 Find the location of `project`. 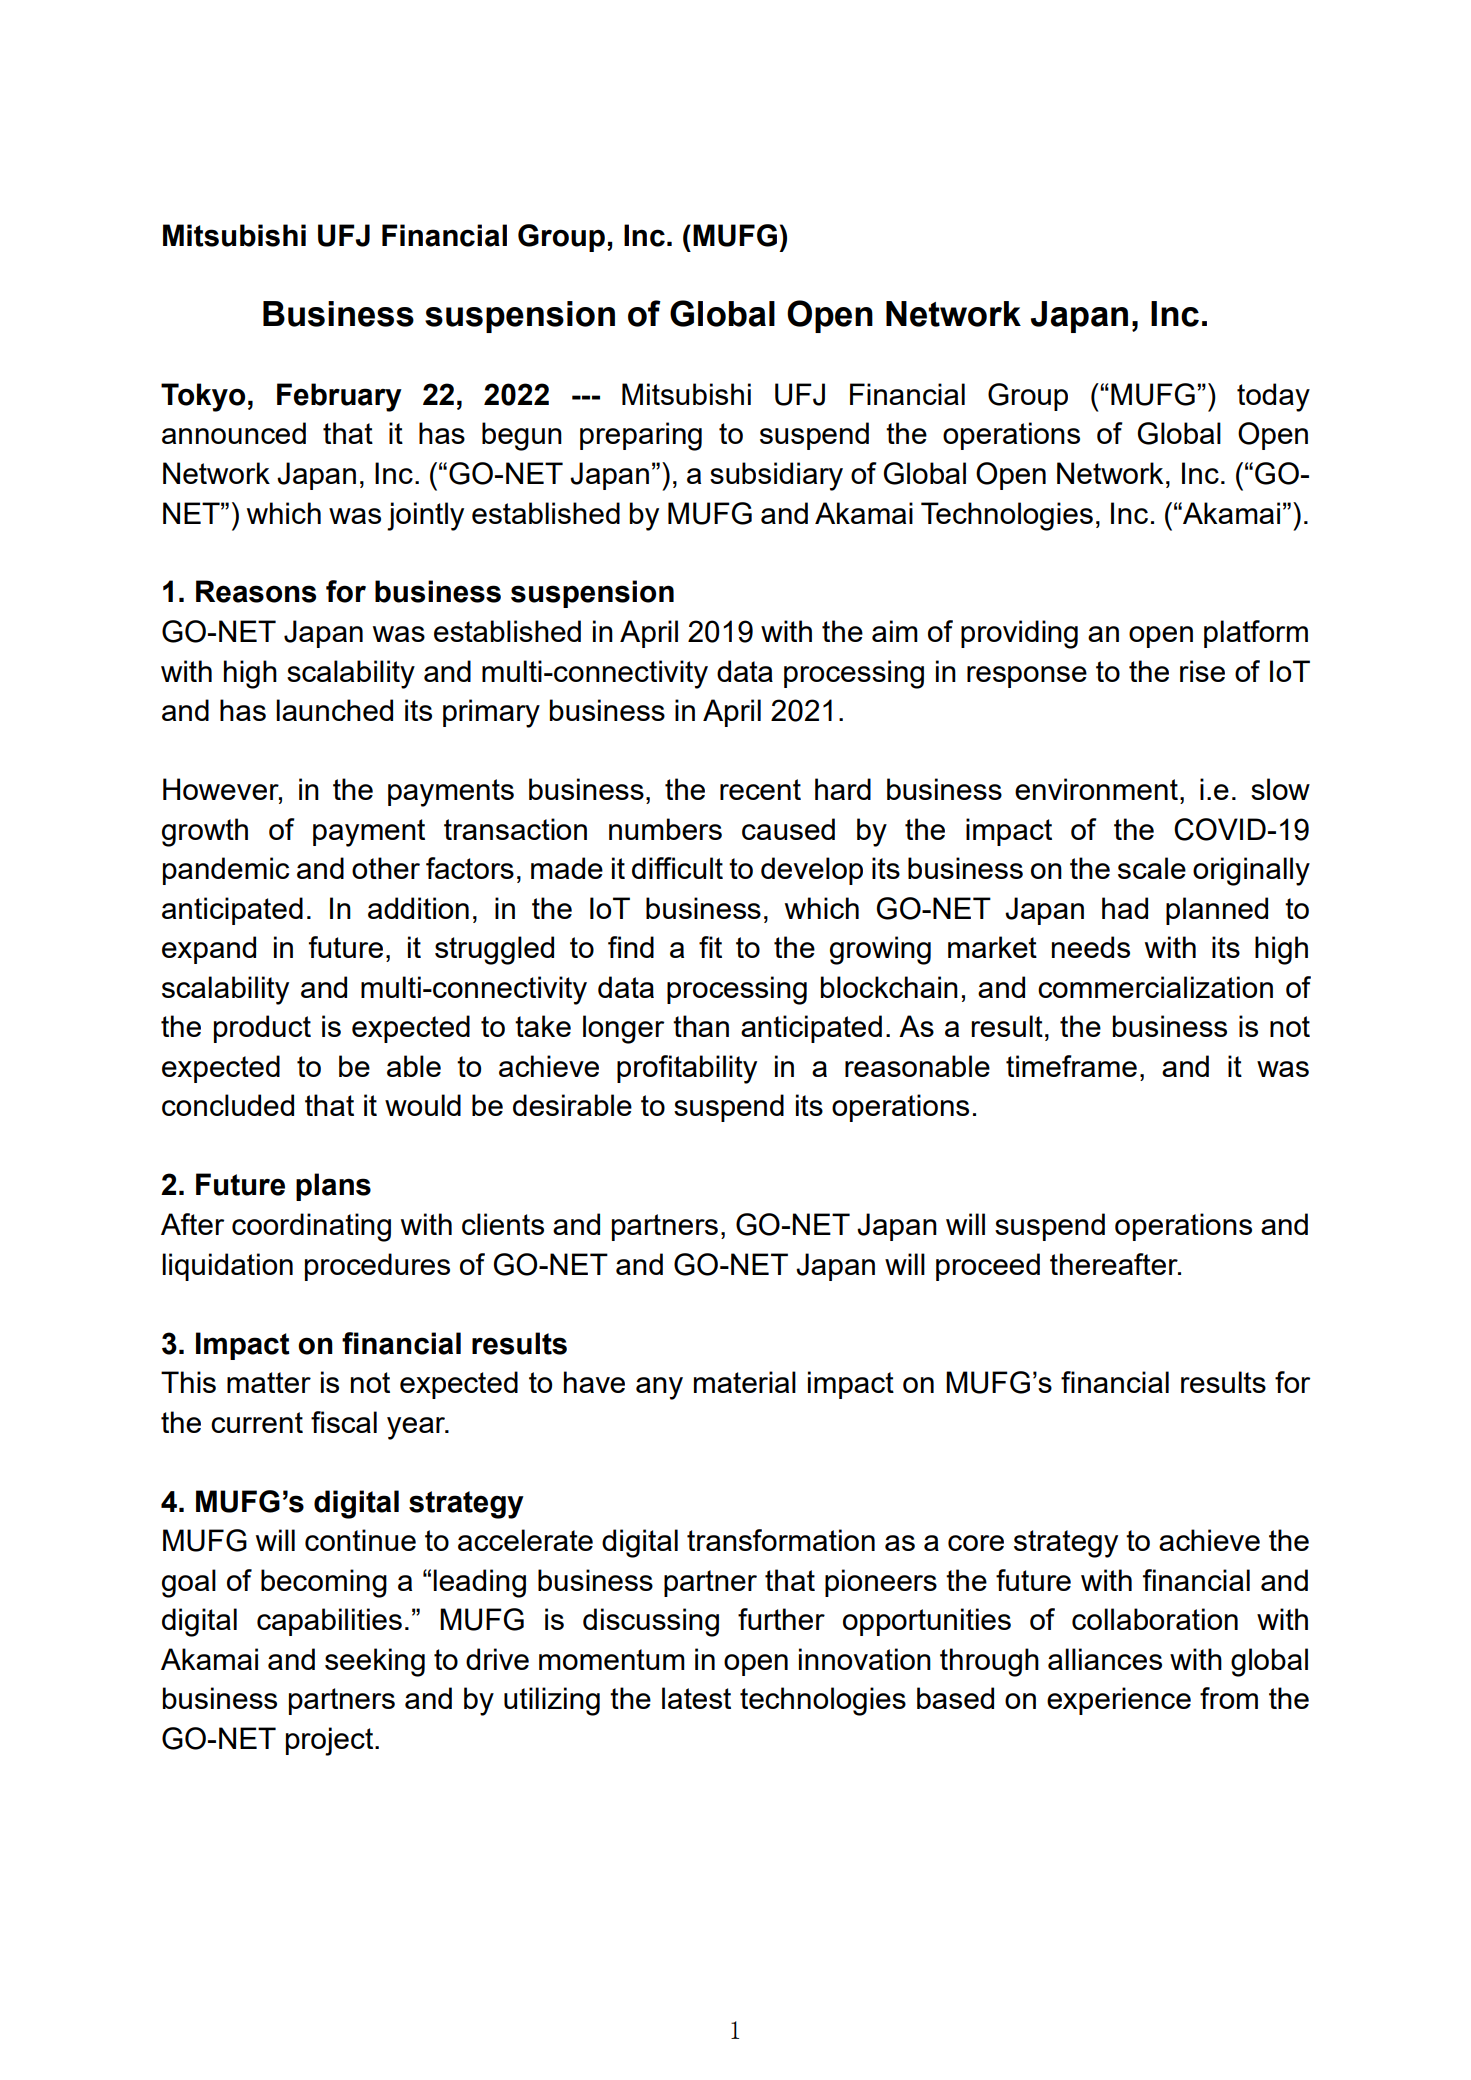

project is located at coordinates (331, 1741).
